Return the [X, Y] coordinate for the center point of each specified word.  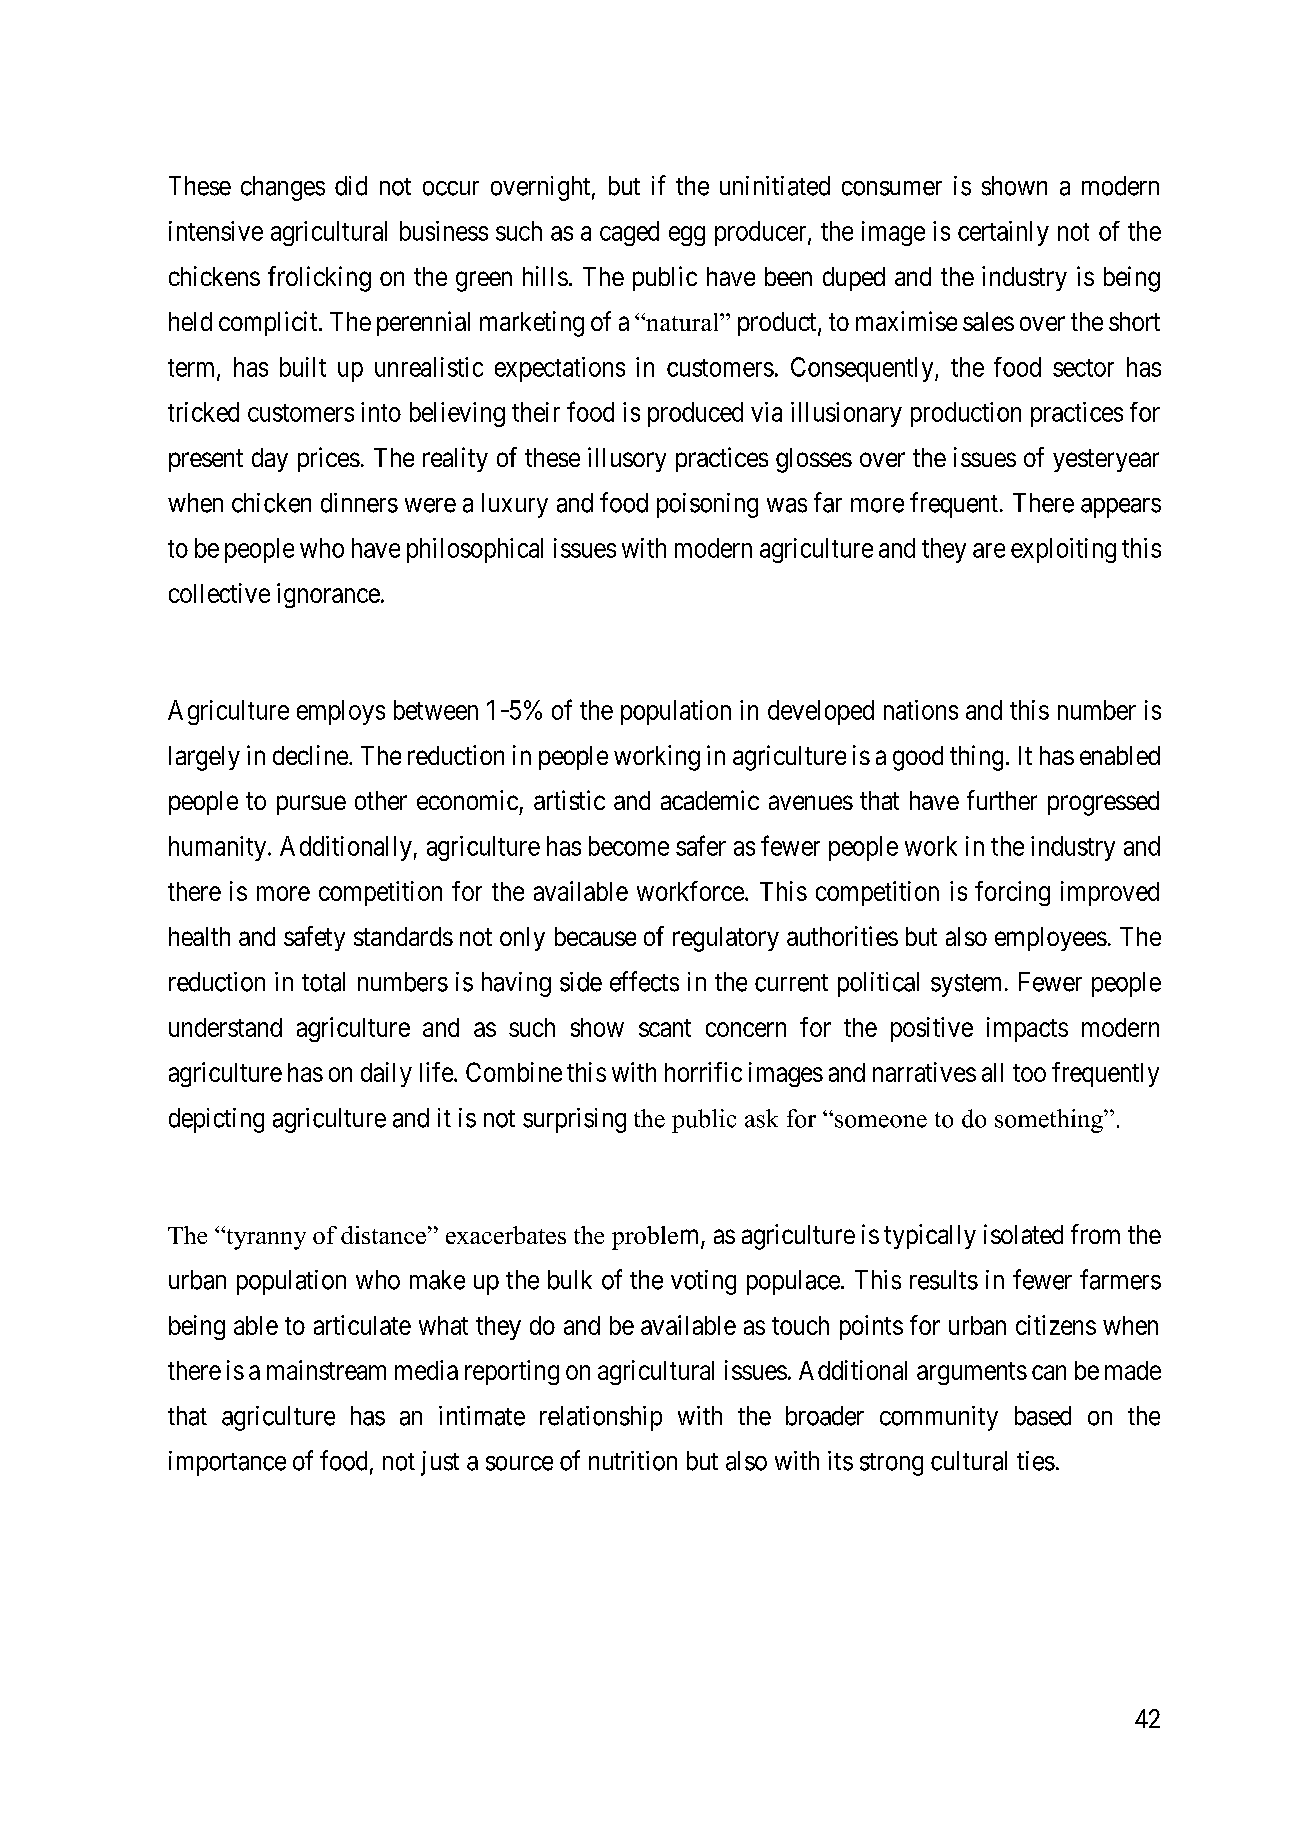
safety [314, 938]
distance [383, 1235]
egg [687, 236]
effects [644, 981]
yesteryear [1106, 460]
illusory [627, 459]
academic [710, 800]
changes [283, 188]
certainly [1003, 233]
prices [329, 459]
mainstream [326, 1370]
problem [657, 1238]
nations [921, 710]
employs [341, 712]
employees [1051, 939]
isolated [1023, 1234]
